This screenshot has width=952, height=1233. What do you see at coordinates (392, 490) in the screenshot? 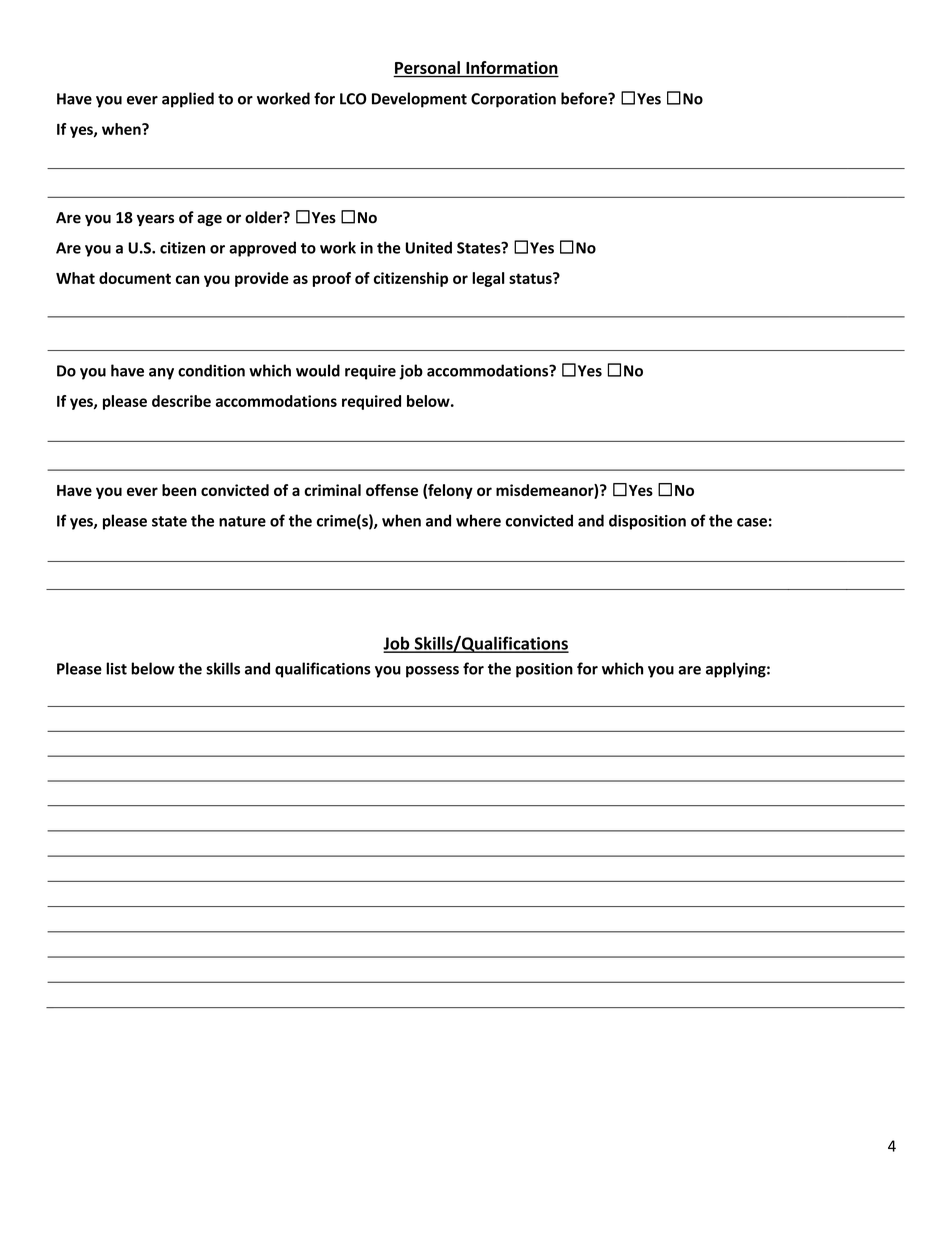
I see `offense` at bounding box center [392, 490].
